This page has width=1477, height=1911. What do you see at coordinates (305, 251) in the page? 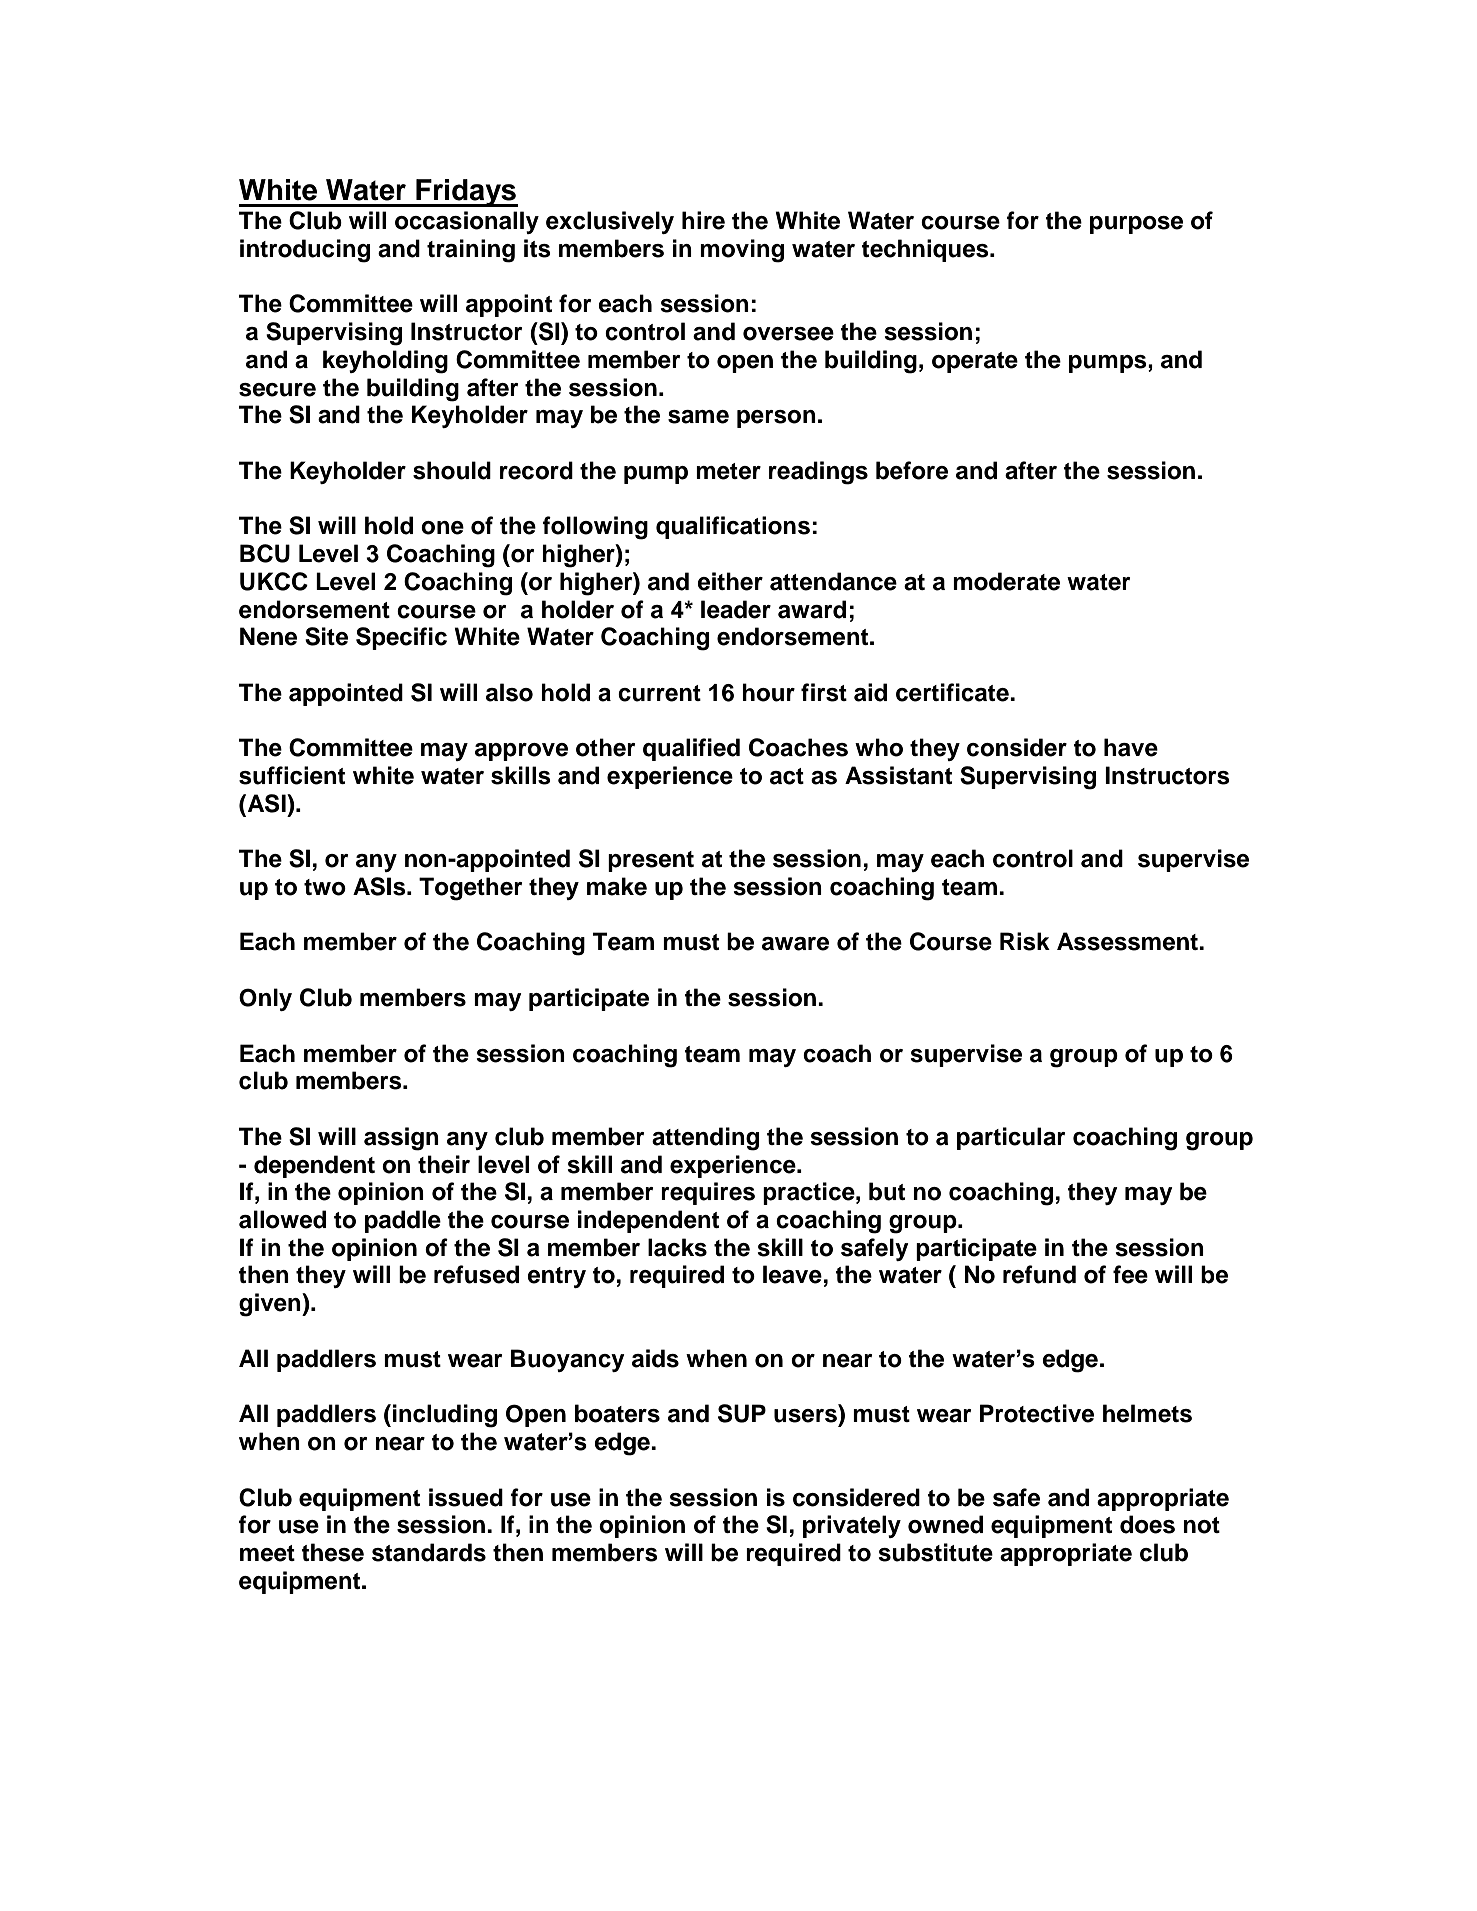
I see `introducing` at bounding box center [305, 251].
